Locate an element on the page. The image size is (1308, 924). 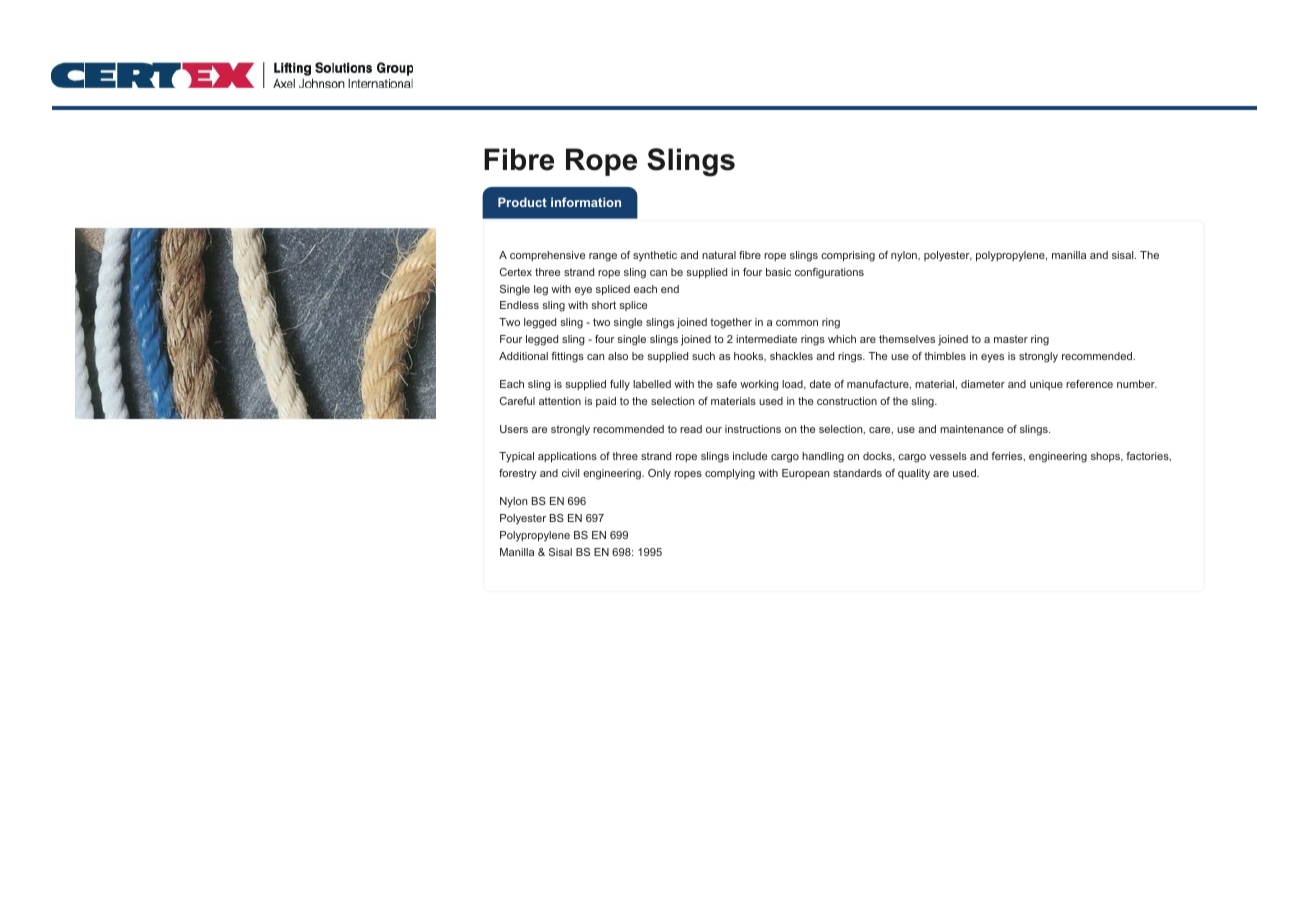
also is located at coordinates (618, 356).
